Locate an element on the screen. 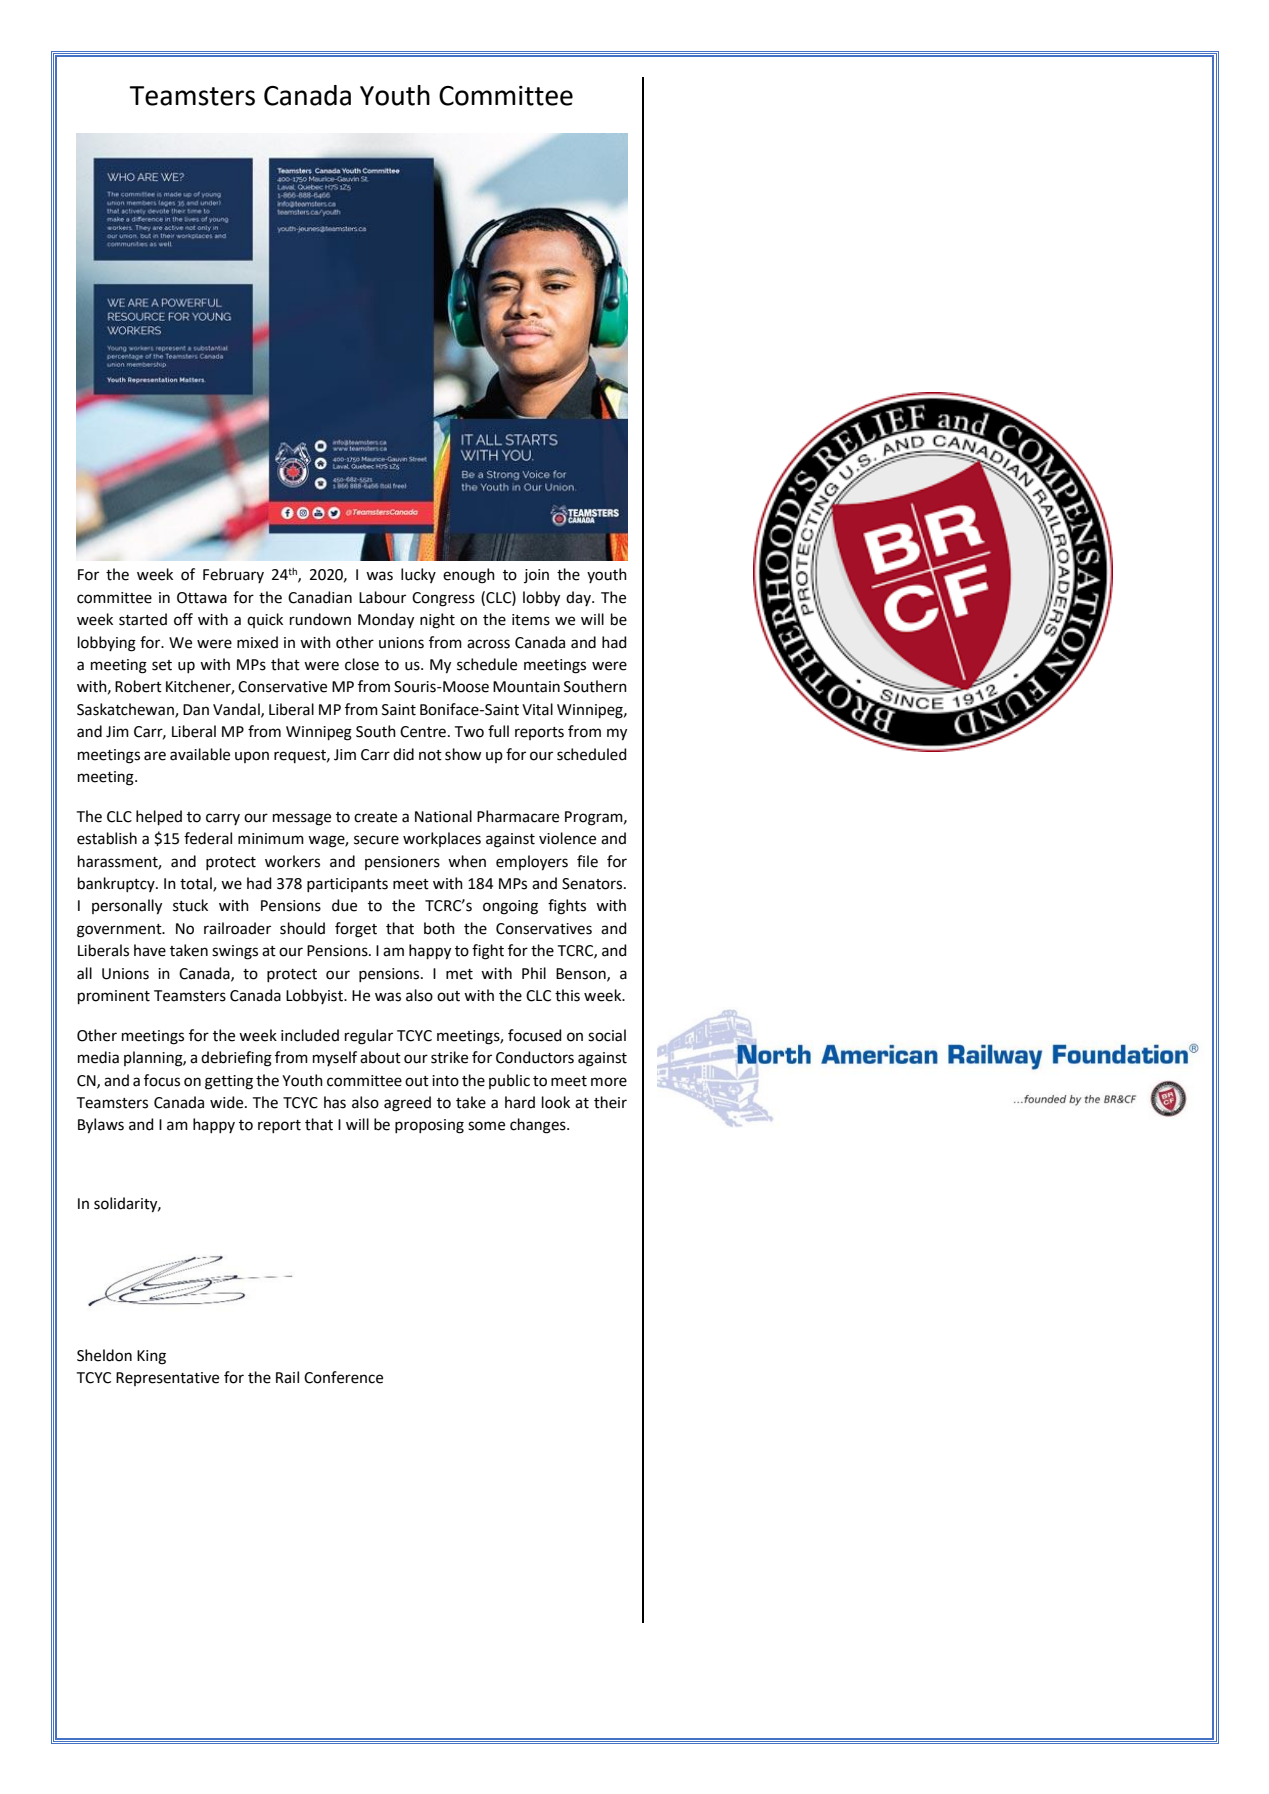  started is located at coordinates (143, 619).
